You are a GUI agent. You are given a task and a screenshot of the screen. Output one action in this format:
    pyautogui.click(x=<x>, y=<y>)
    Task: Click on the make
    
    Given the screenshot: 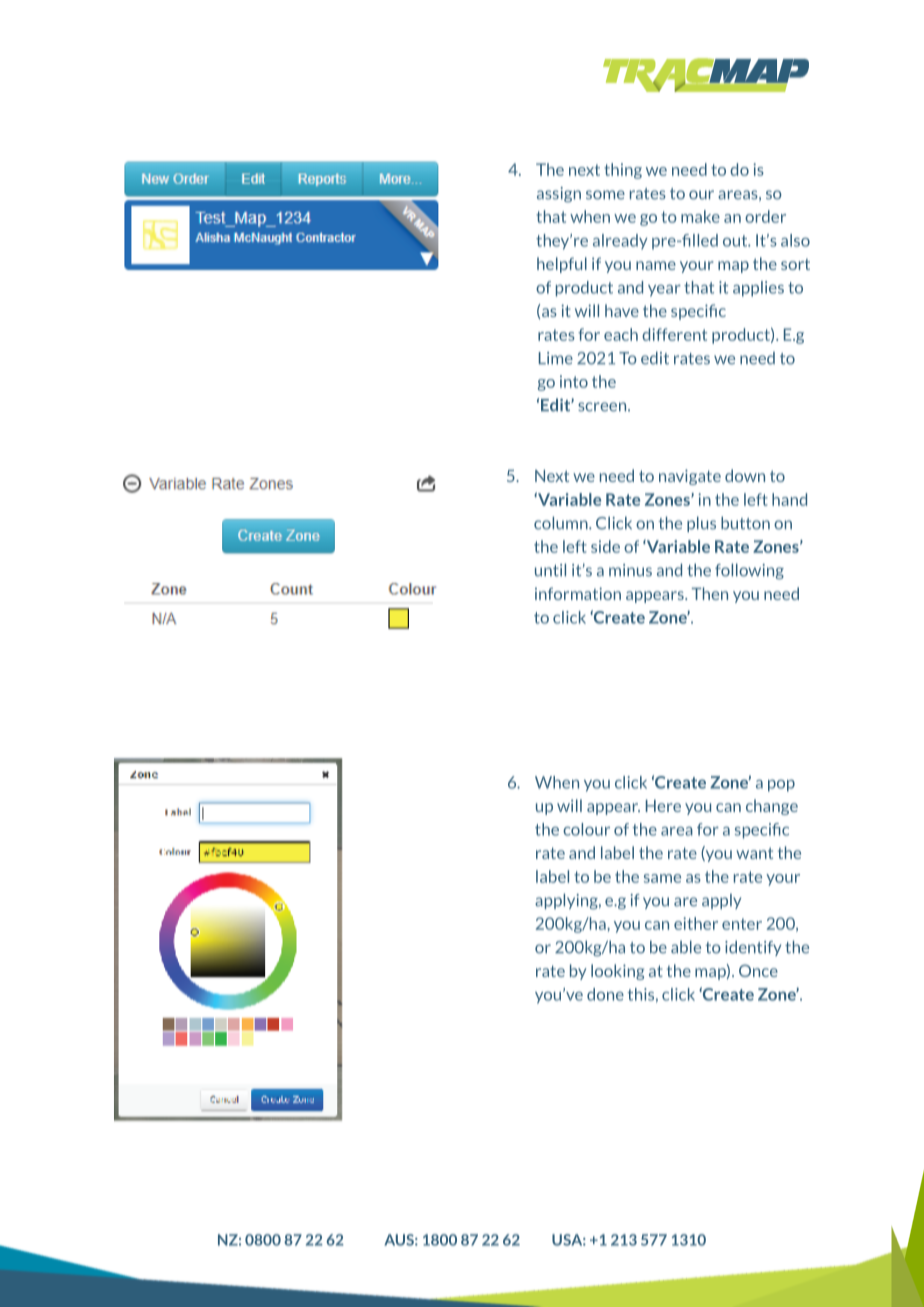 What is the action you would take?
    pyautogui.click(x=700, y=216)
